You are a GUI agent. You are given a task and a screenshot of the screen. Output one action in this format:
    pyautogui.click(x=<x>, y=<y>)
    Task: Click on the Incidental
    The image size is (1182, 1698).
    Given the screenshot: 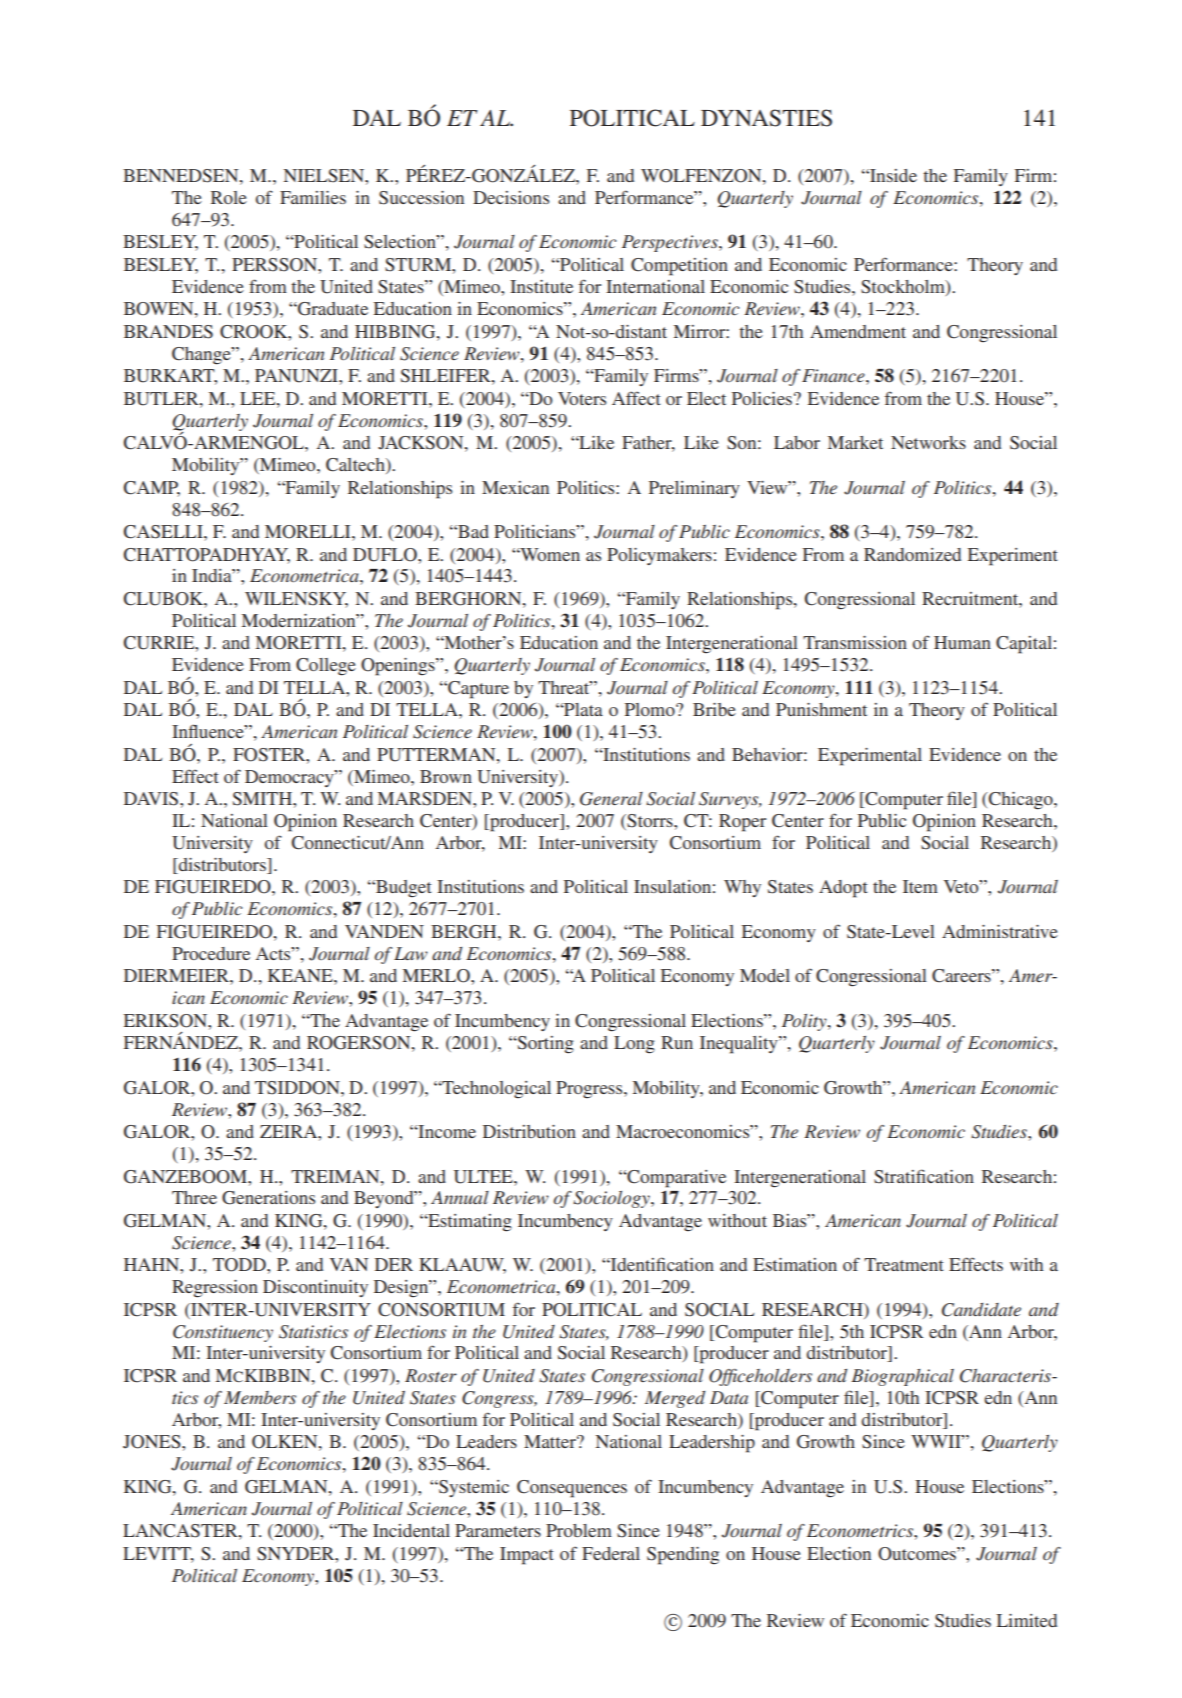 What is the action you would take?
    pyautogui.click(x=411, y=1530)
